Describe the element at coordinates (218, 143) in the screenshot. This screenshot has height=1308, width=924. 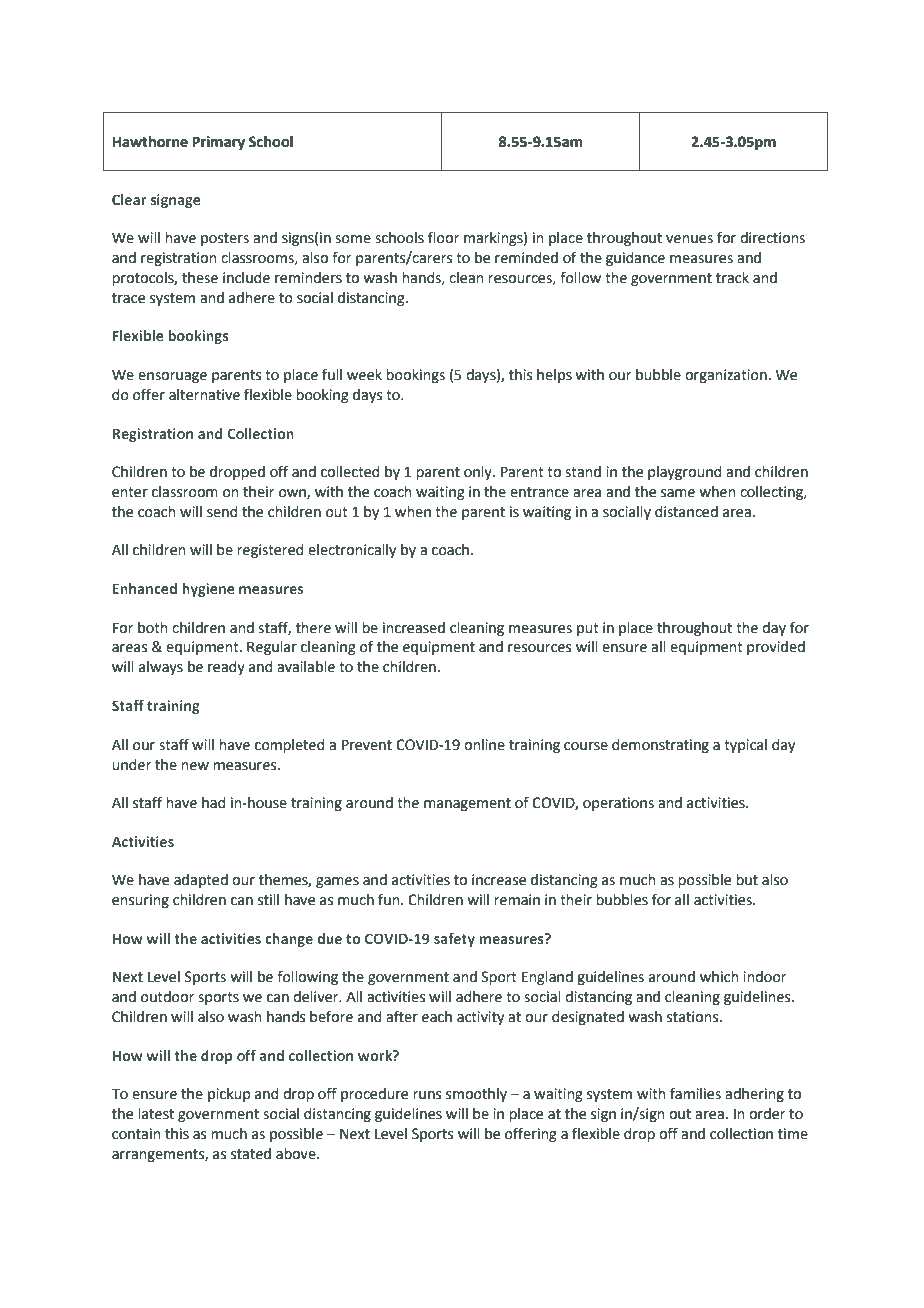
I see `Primary` at that location.
